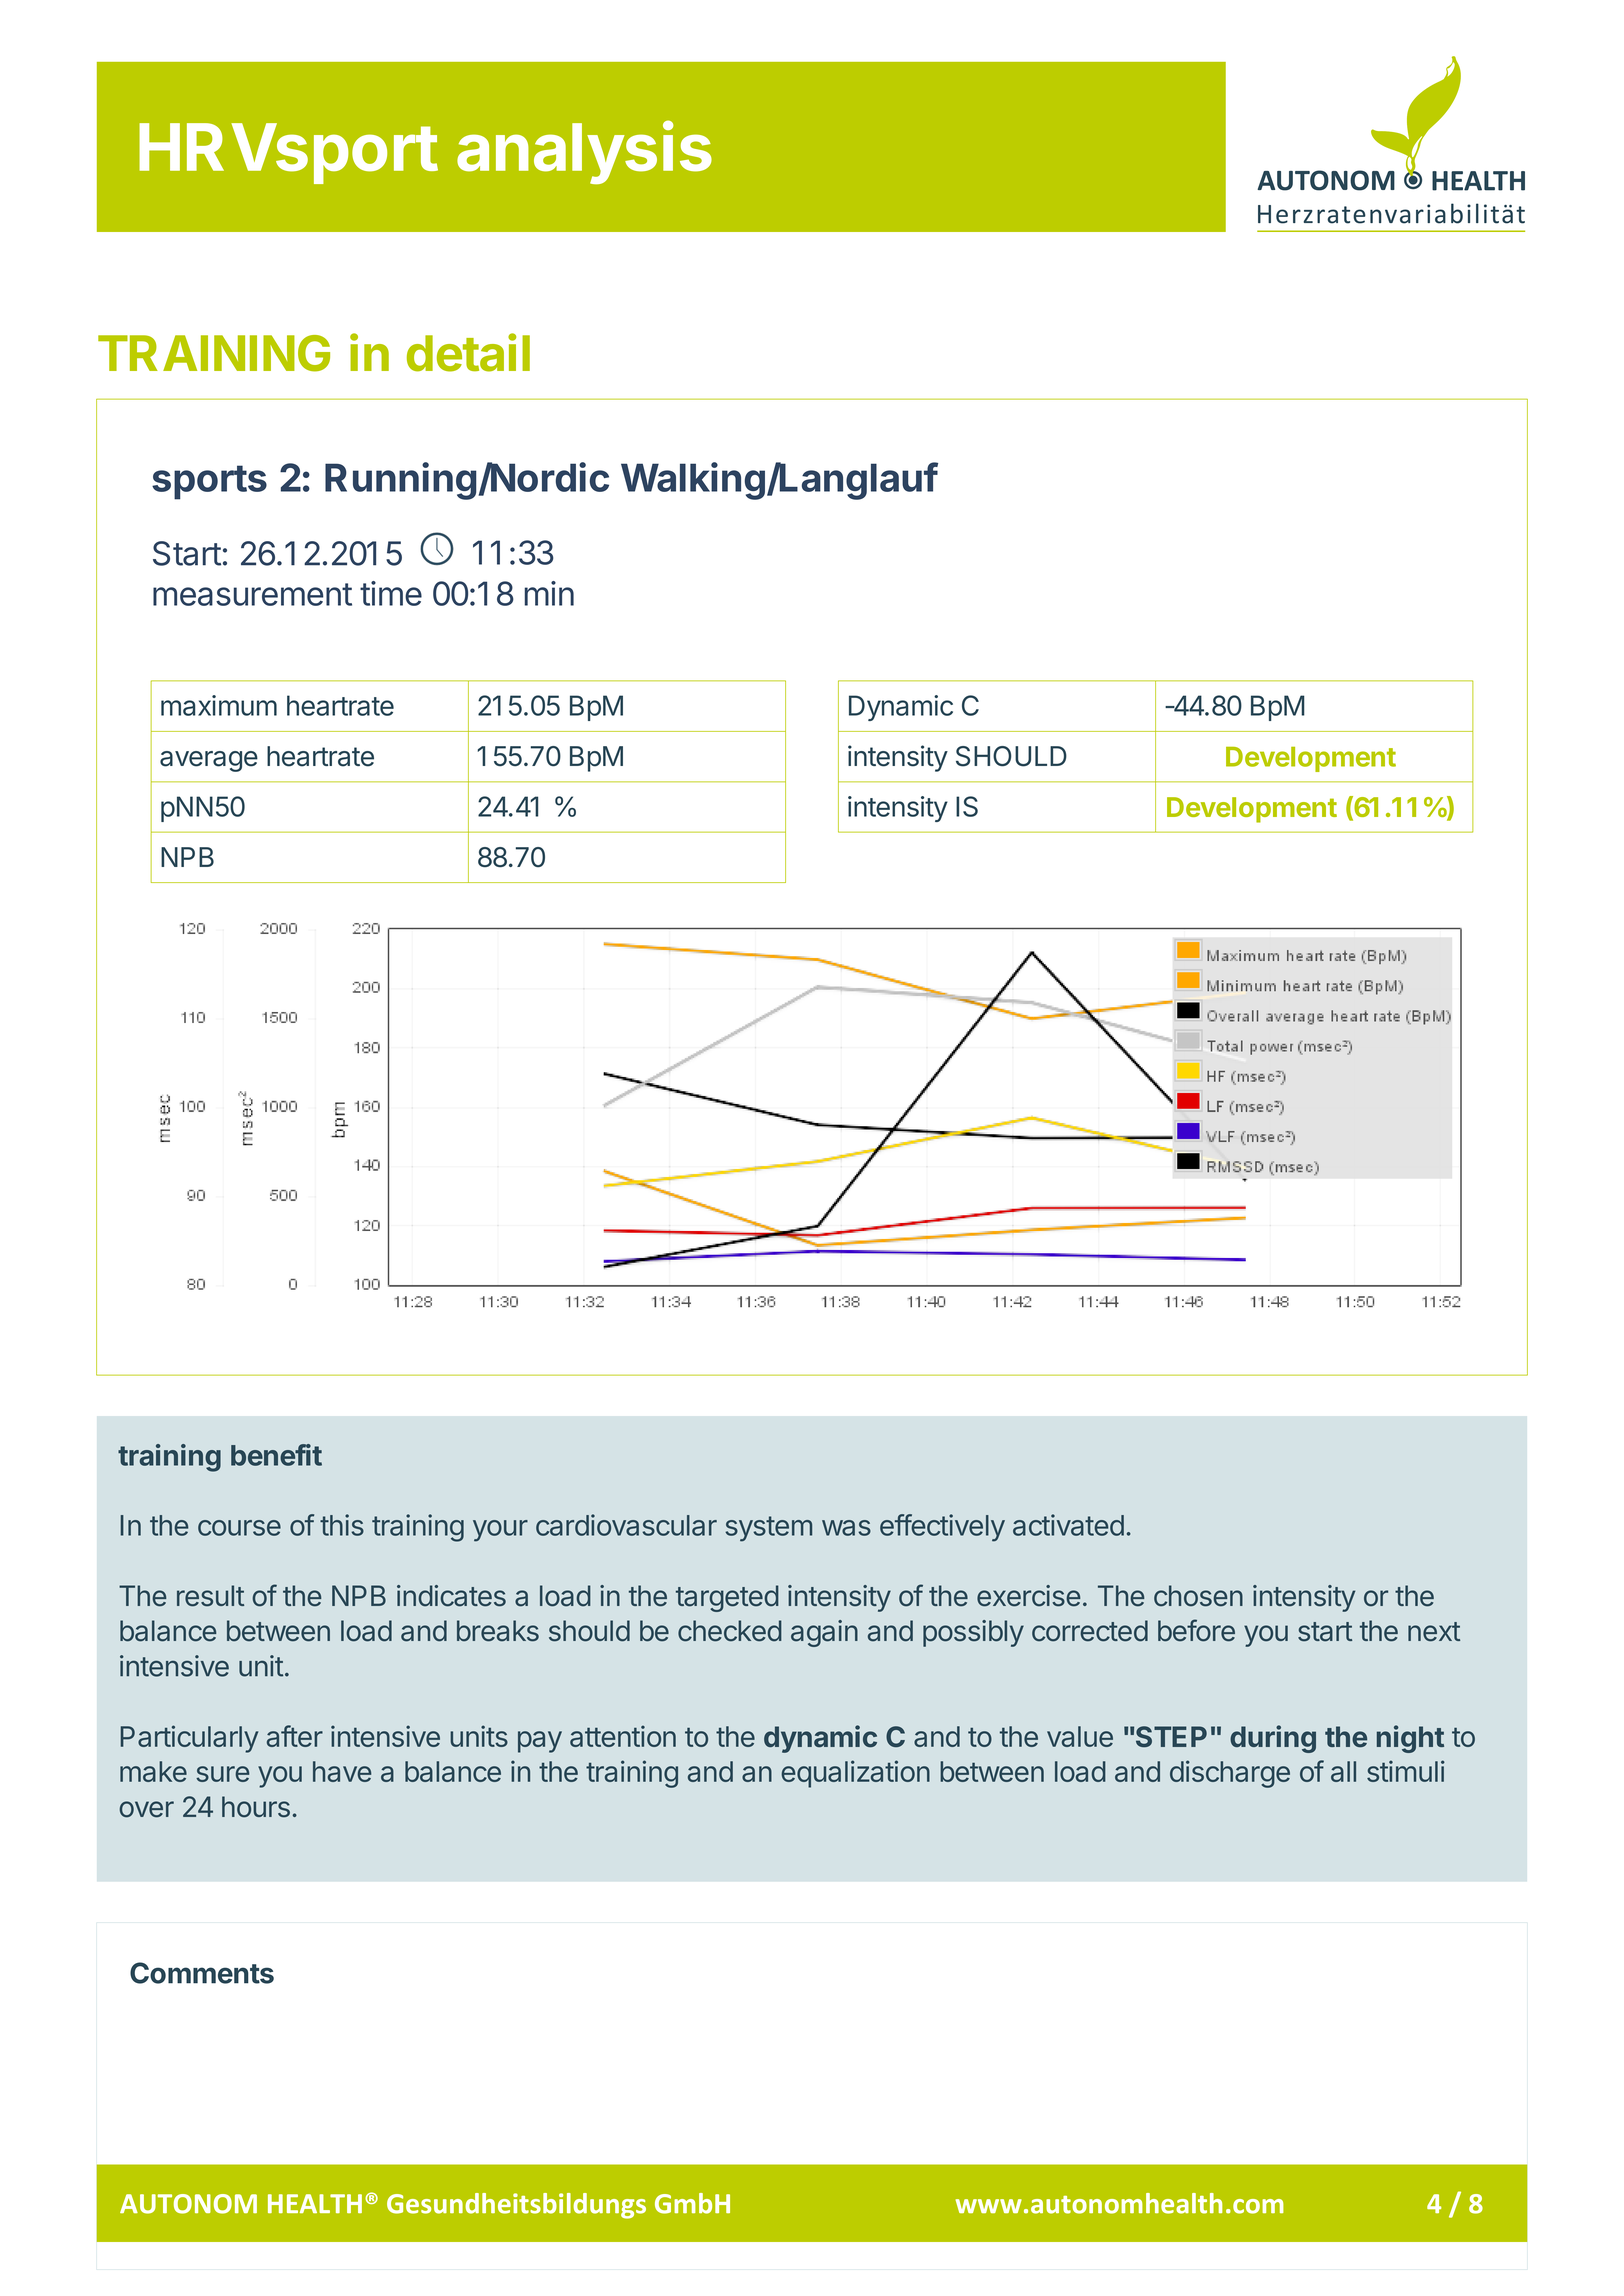 This screenshot has width=1624, height=2296. What do you see at coordinates (202, 1973) in the screenshot?
I see `Comments` at bounding box center [202, 1973].
